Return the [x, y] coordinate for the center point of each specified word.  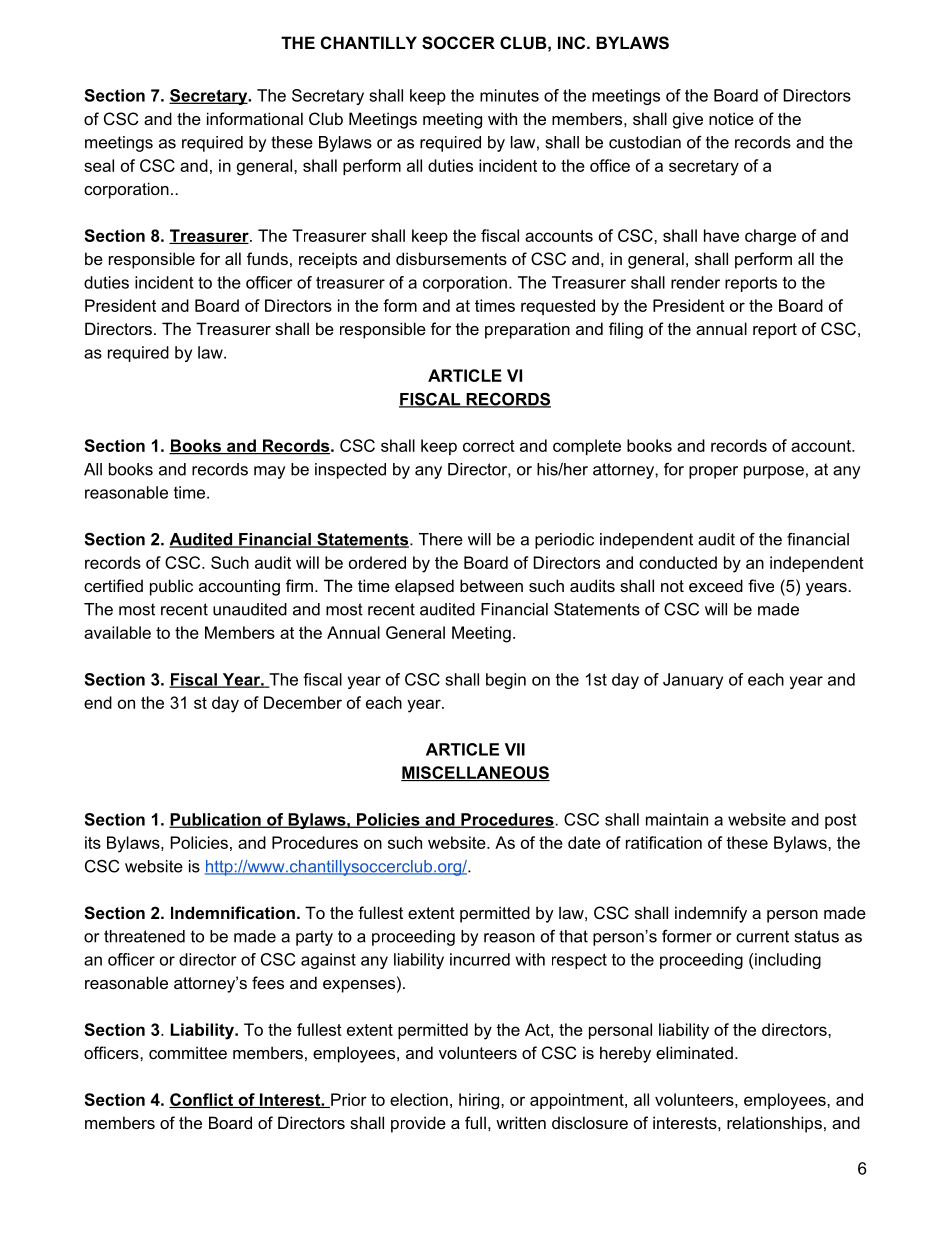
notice [731, 118]
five [761, 585]
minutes [509, 95]
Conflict [202, 1100]
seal [99, 165]
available [117, 632]
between [491, 585]
